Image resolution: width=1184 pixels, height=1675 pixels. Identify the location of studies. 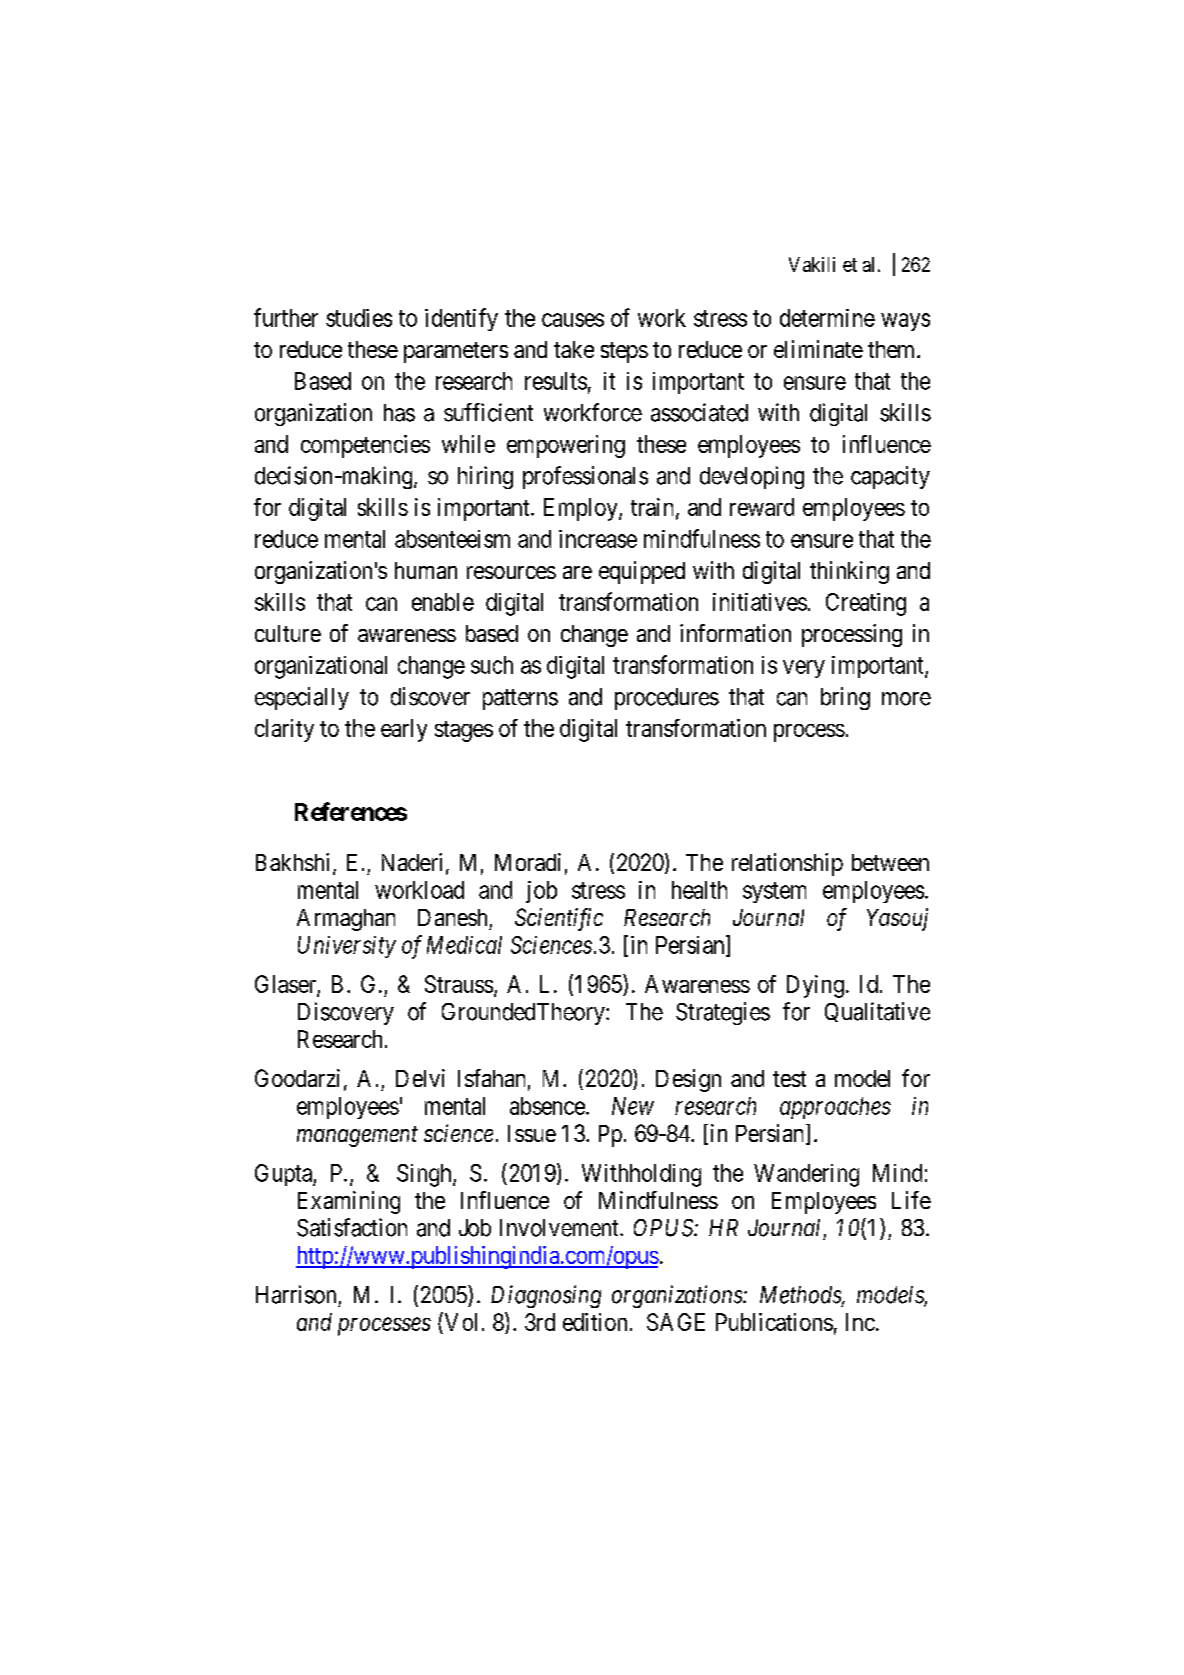
(359, 318).
